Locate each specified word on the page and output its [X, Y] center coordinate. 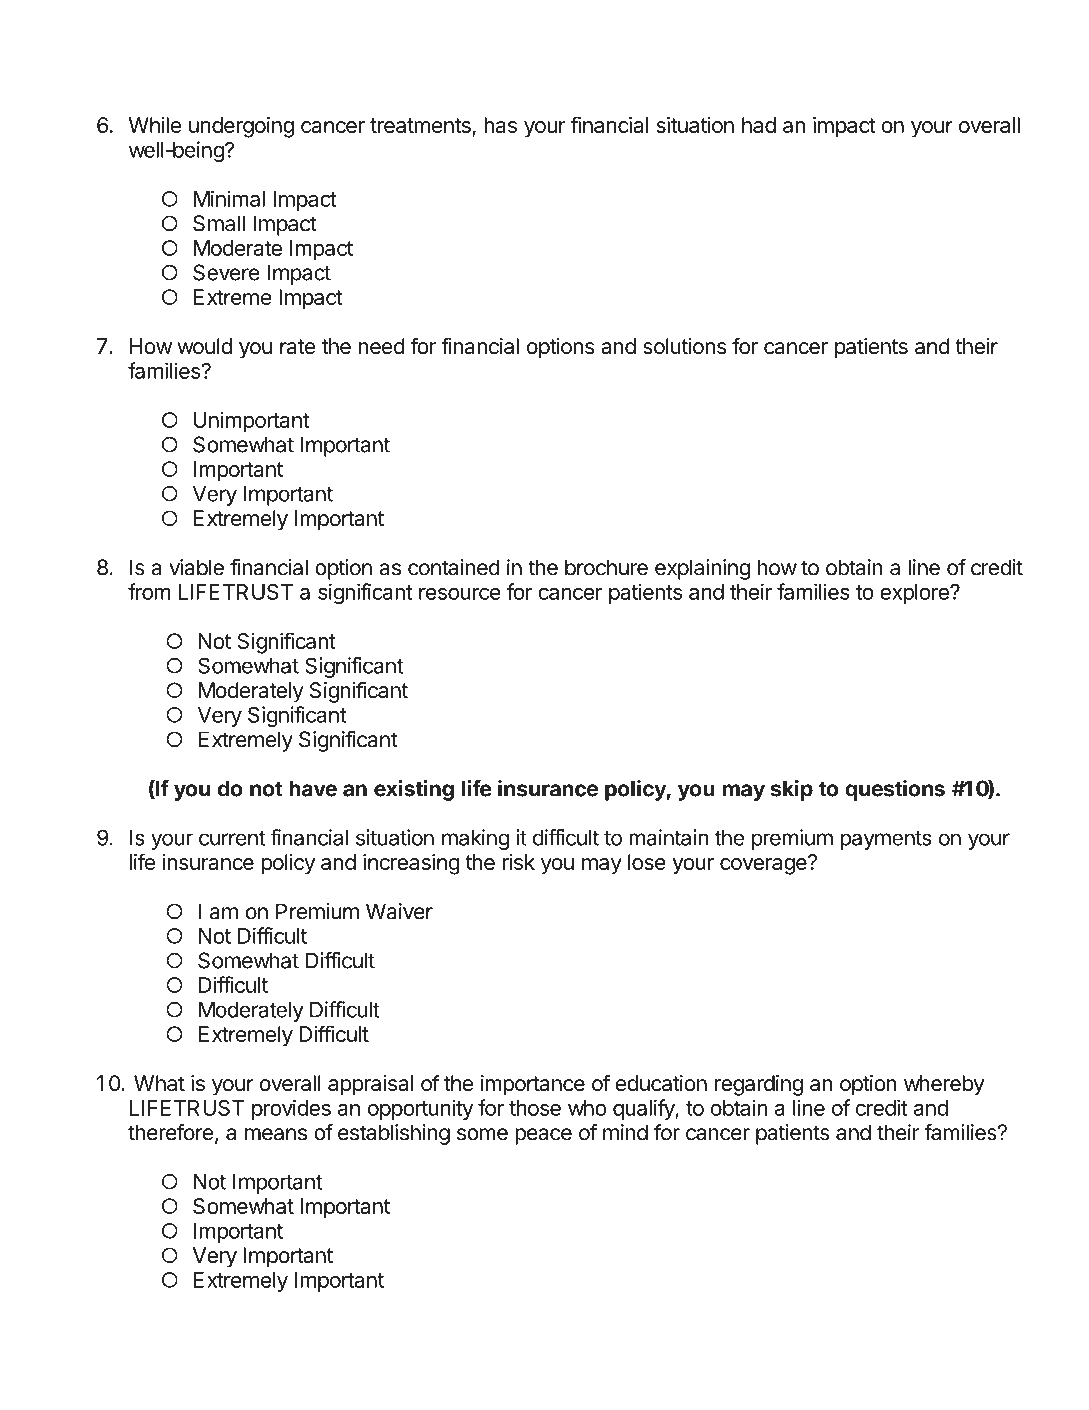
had [759, 125]
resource [460, 594]
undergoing [241, 127]
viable [196, 567]
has [500, 125]
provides [291, 1109]
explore [915, 594]
